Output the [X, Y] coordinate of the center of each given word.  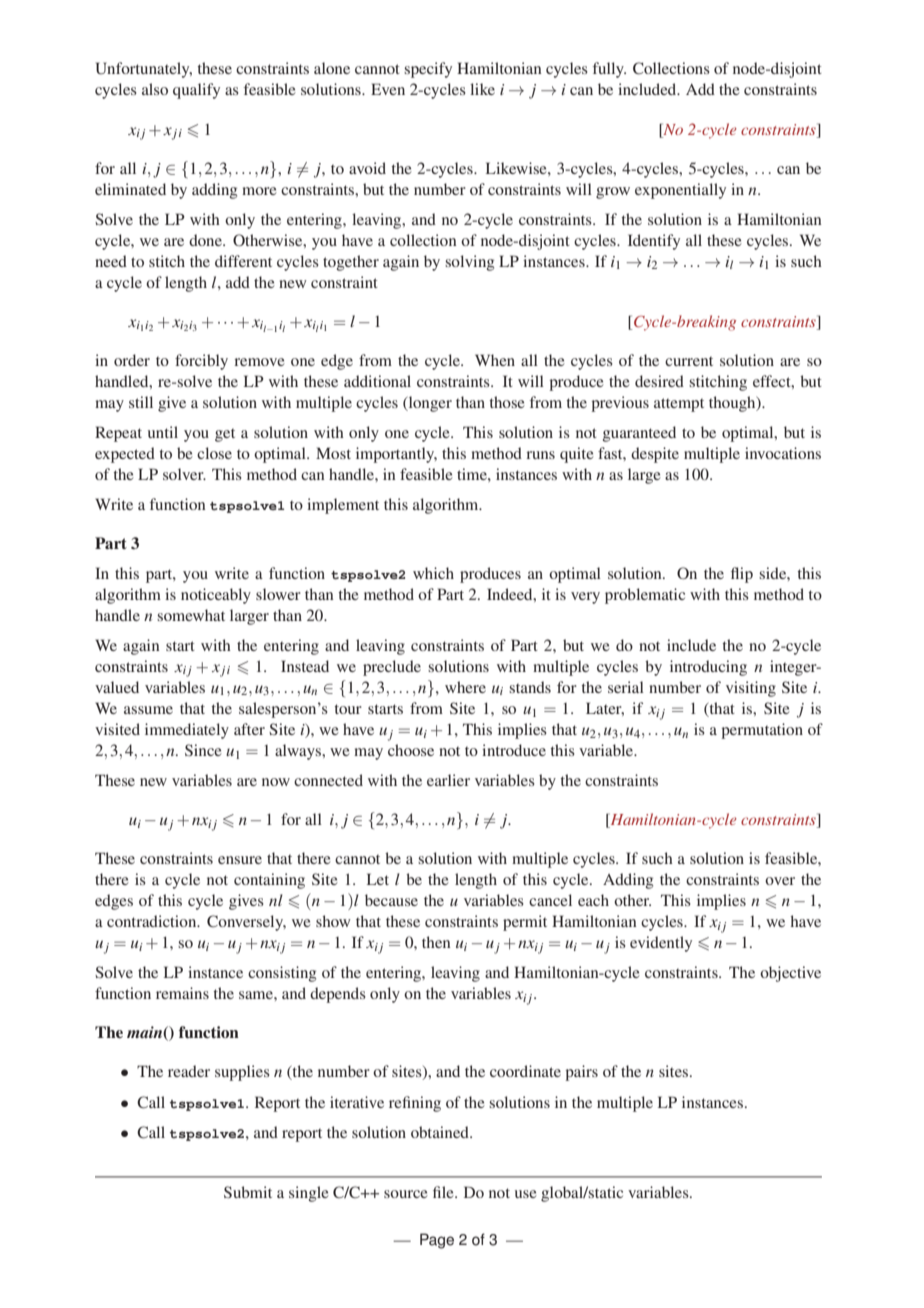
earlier [448, 780]
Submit [248, 1192]
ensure [240, 860]
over [780, 881]
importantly [396, 455]
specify [428, 70]
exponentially [680, 191]
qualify [196, 91]
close [214, 453]
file [444, 1192]
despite [655, 455]
